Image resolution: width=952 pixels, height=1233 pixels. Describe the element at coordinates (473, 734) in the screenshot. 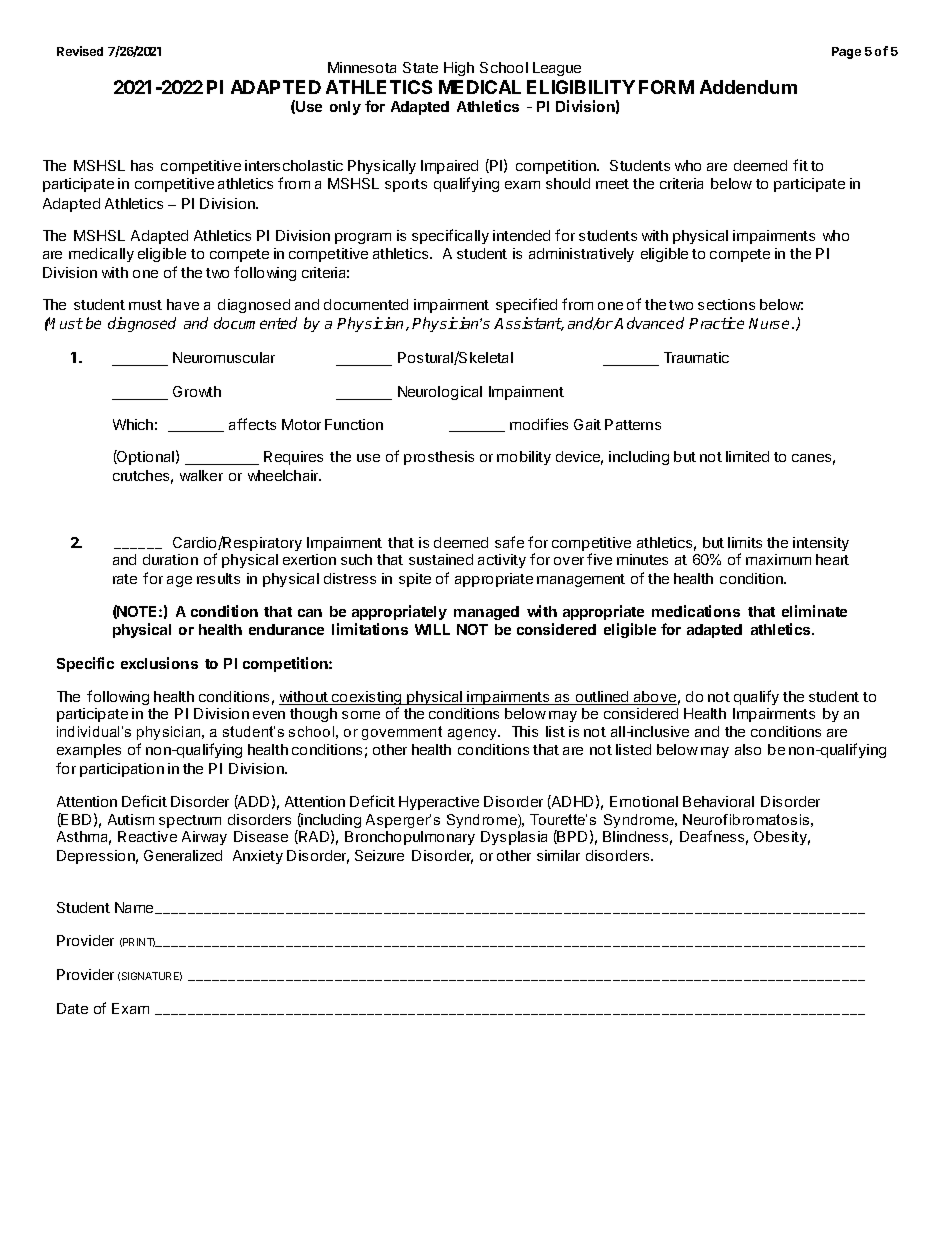

I see `agency` at that location.
